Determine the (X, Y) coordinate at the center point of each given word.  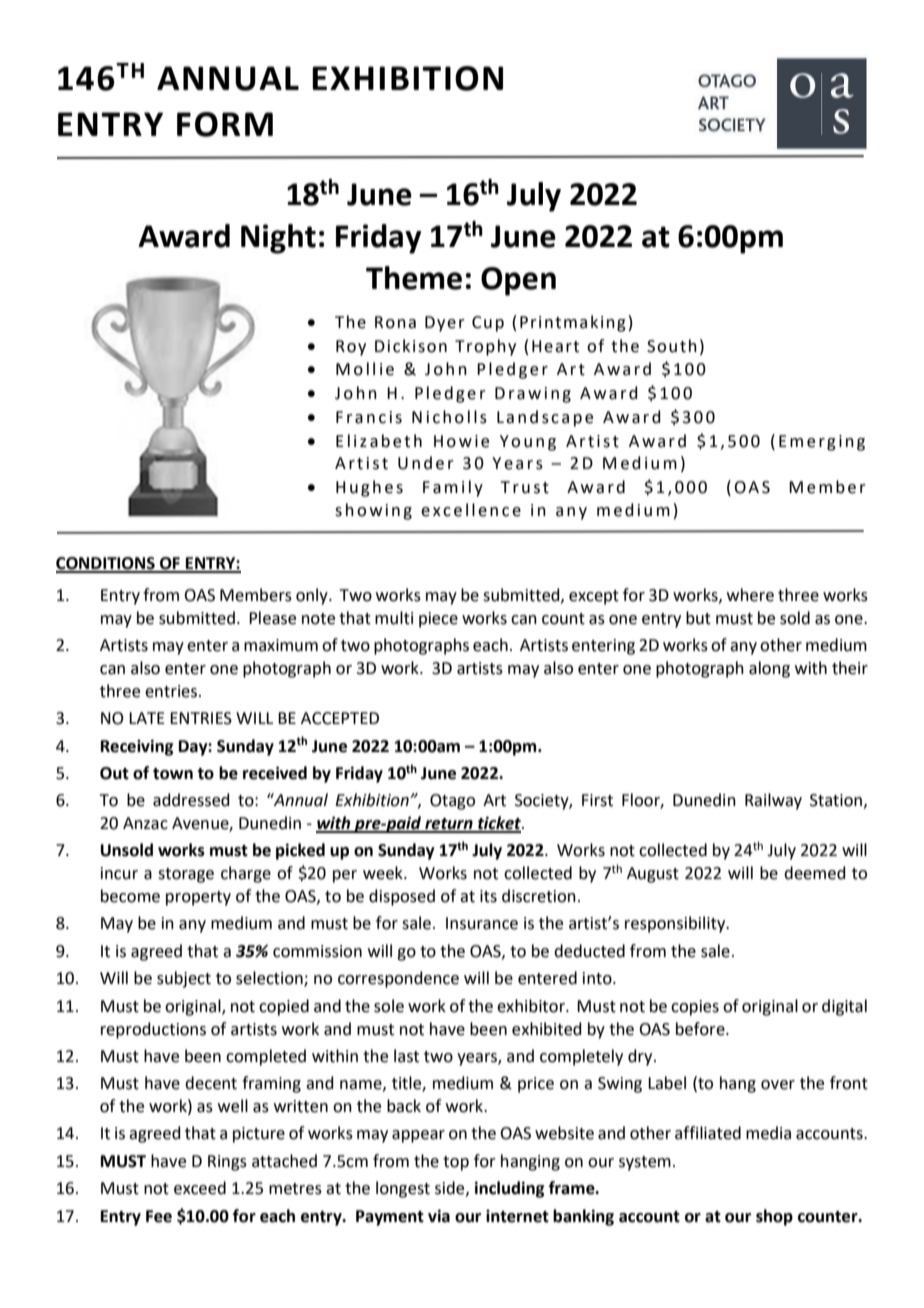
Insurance (482, 923)
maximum (281, 645)
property (198, 898)
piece (438, 620)
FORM (225, 124)
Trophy (485, 347)
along (769, 669)
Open (518, 281)
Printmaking (573, 323)
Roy (351, 348)
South (672, 346)
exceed (200, 1188)
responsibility (676, 924)
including (509, 1189)
